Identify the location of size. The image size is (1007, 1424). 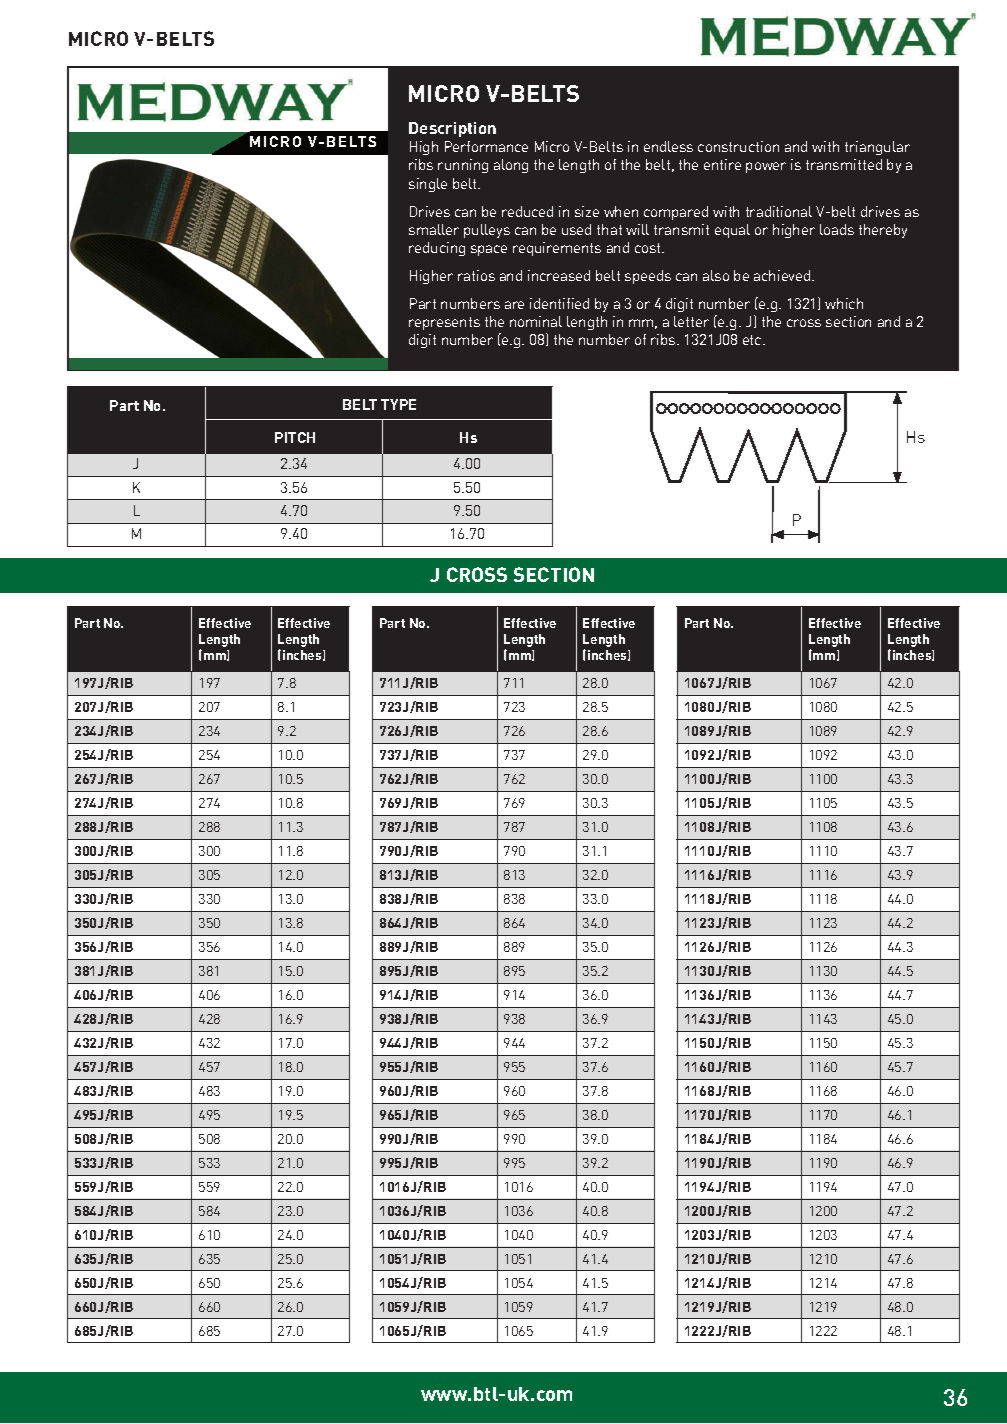
(587, 211).
